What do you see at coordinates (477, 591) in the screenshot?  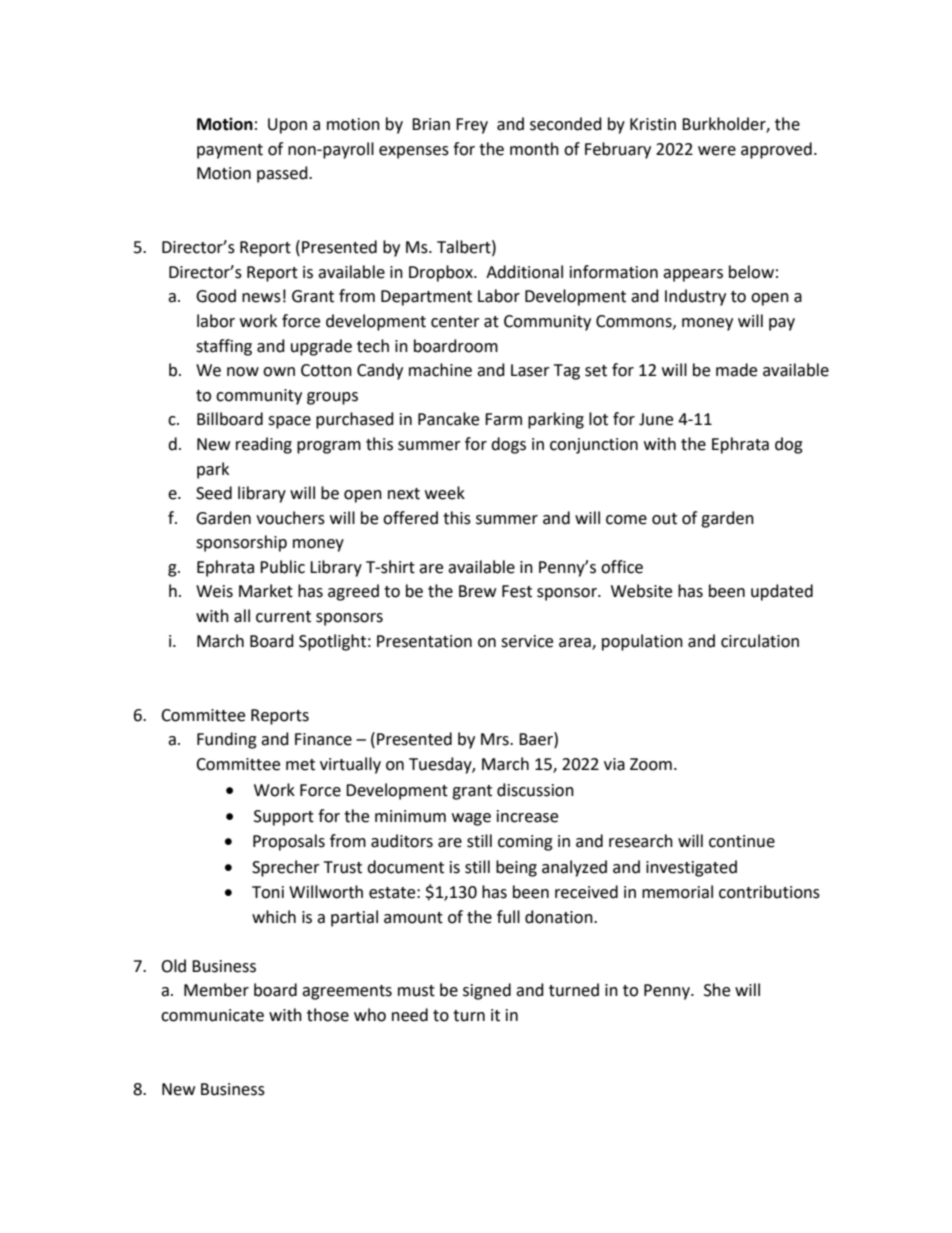 I see `Brew` at bounding box center [477, 591].
